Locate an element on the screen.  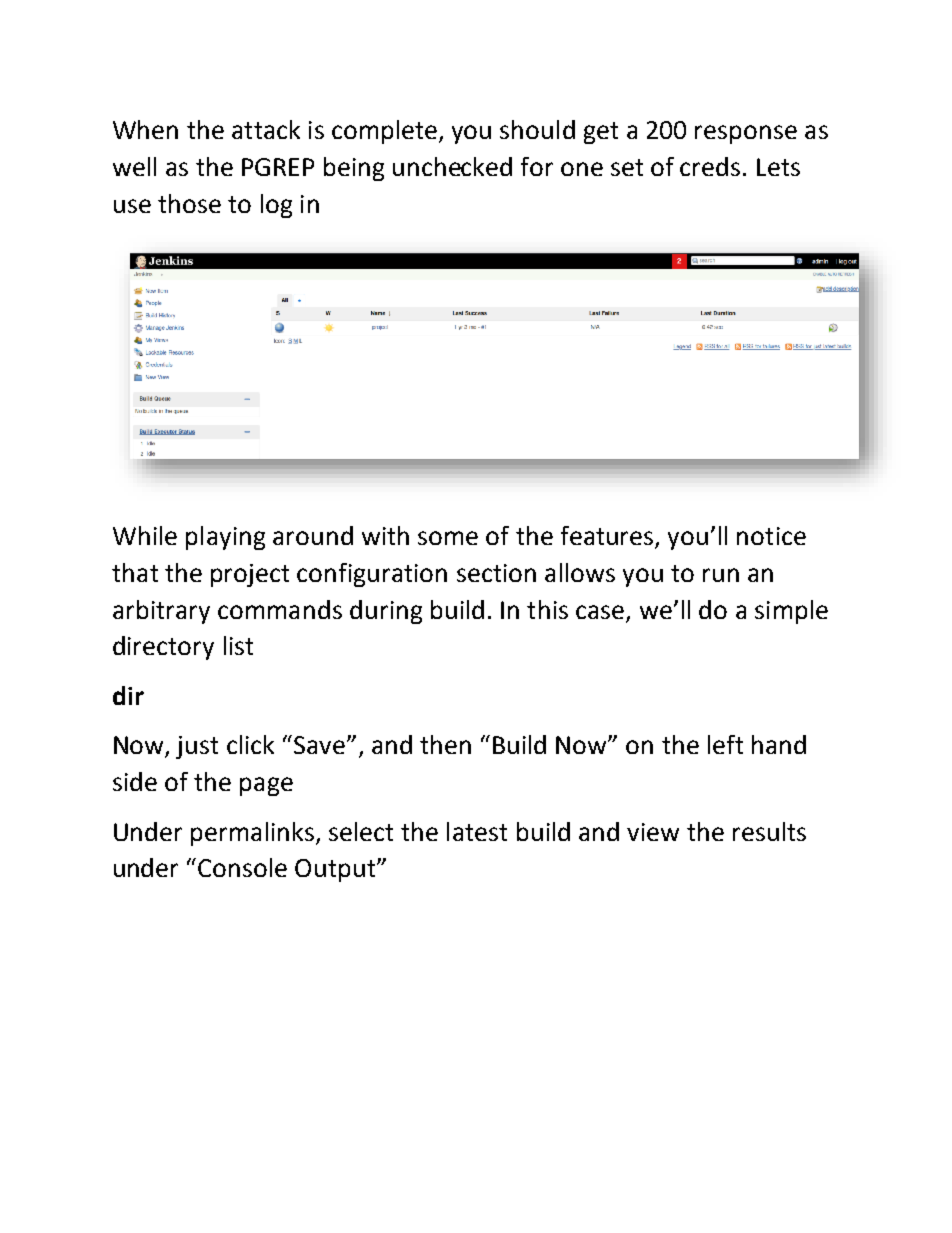
Console is located at coordinates (242, 867).
